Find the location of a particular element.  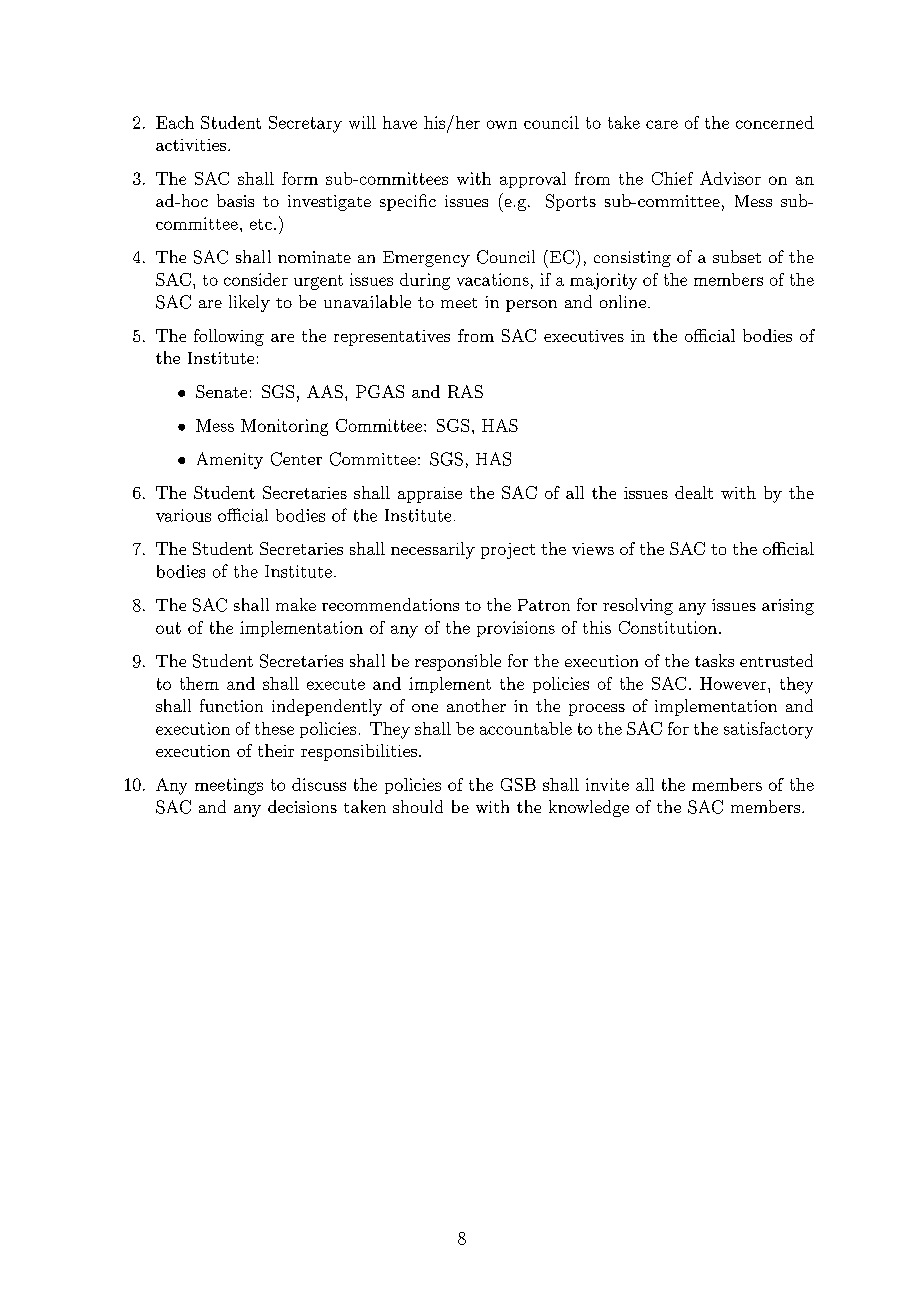

care is located at coordinates (662, 124).
